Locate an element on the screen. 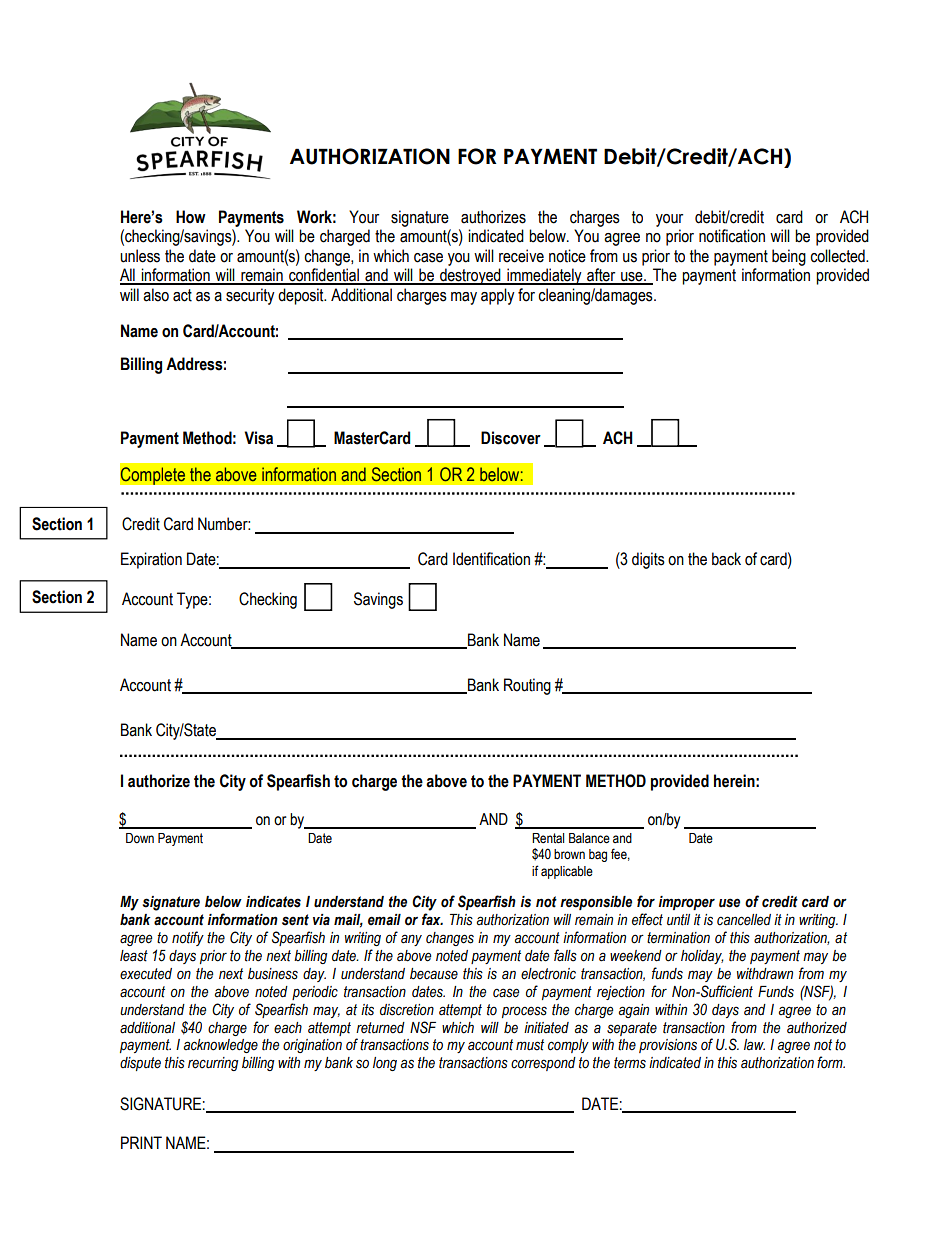 The width and height of the screenshot is (952, 1233). notification is located at coordinates (732, 236).
